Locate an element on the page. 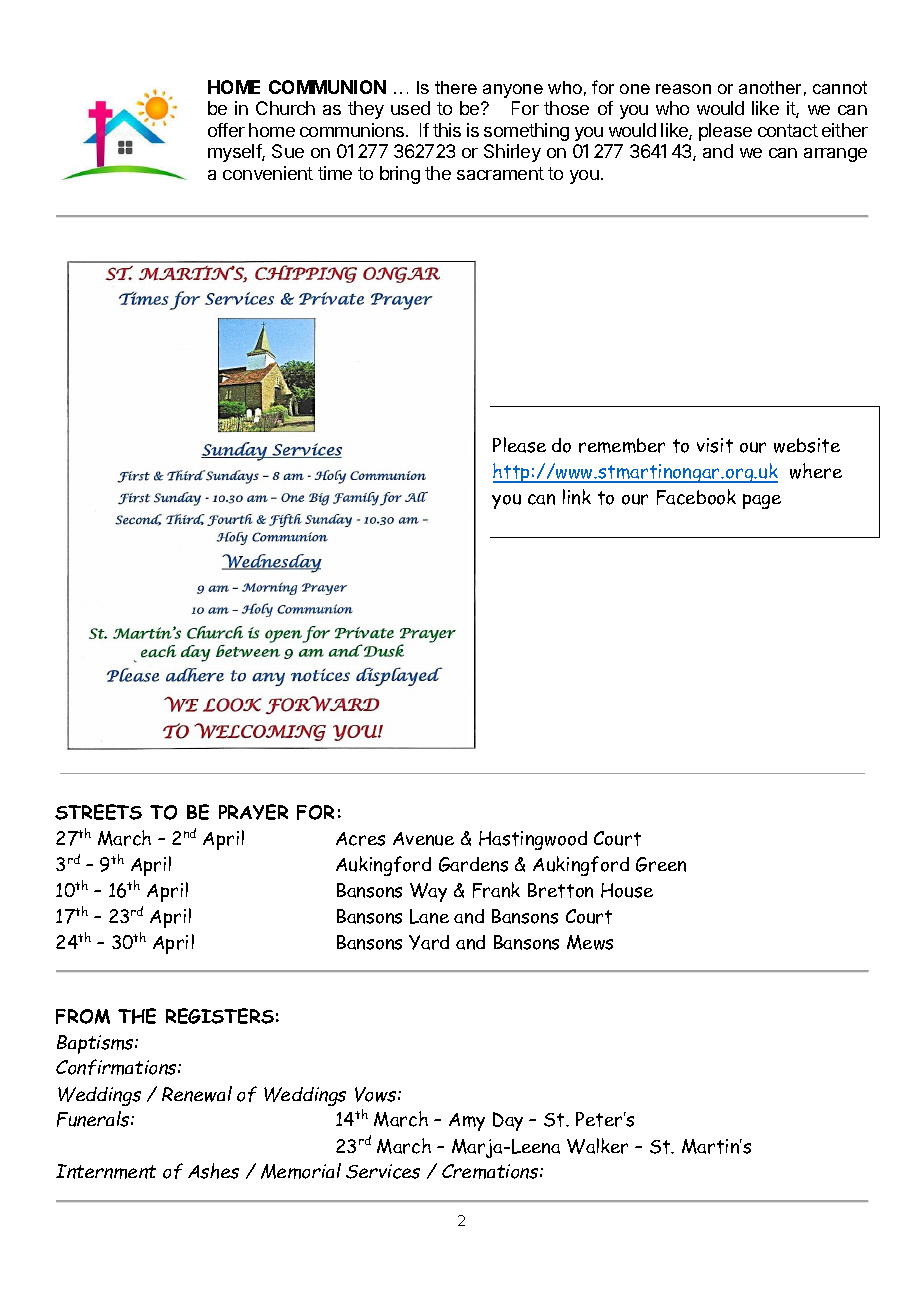 This image has height=1308, width=924. link is located at coordinates (577, 497).
